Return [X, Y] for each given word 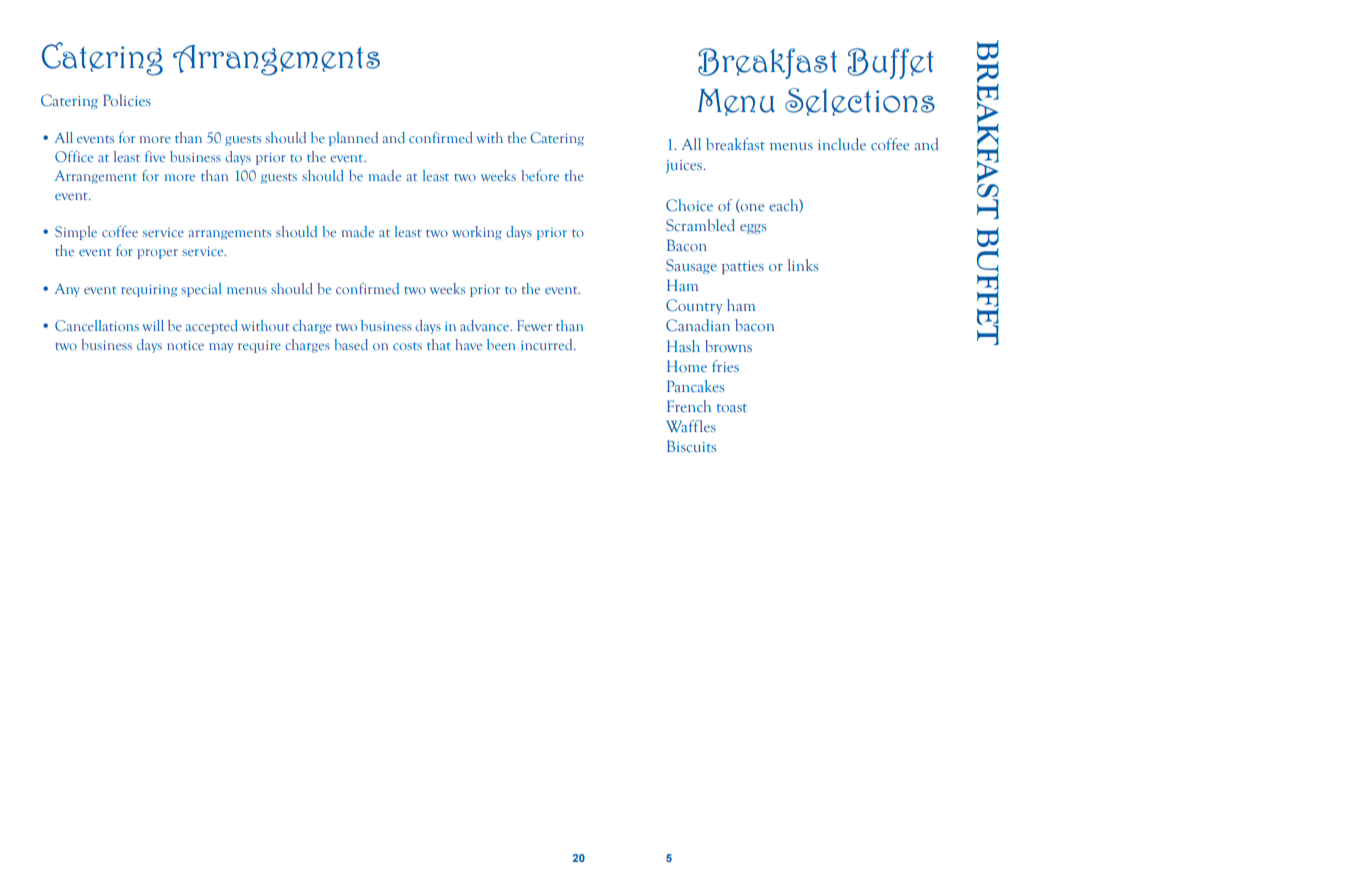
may [221, 348]
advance [486, 325]
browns [728, 346]
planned [353, 139]
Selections [860, 102]
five [155, 156]
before [540, 175]
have [468, 344]
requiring [149, 290]
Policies [127, 100]
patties [743, 267]
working [477, 233]
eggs [753, 229]
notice [185, 345]
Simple [76, 233]
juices [685, 166]
